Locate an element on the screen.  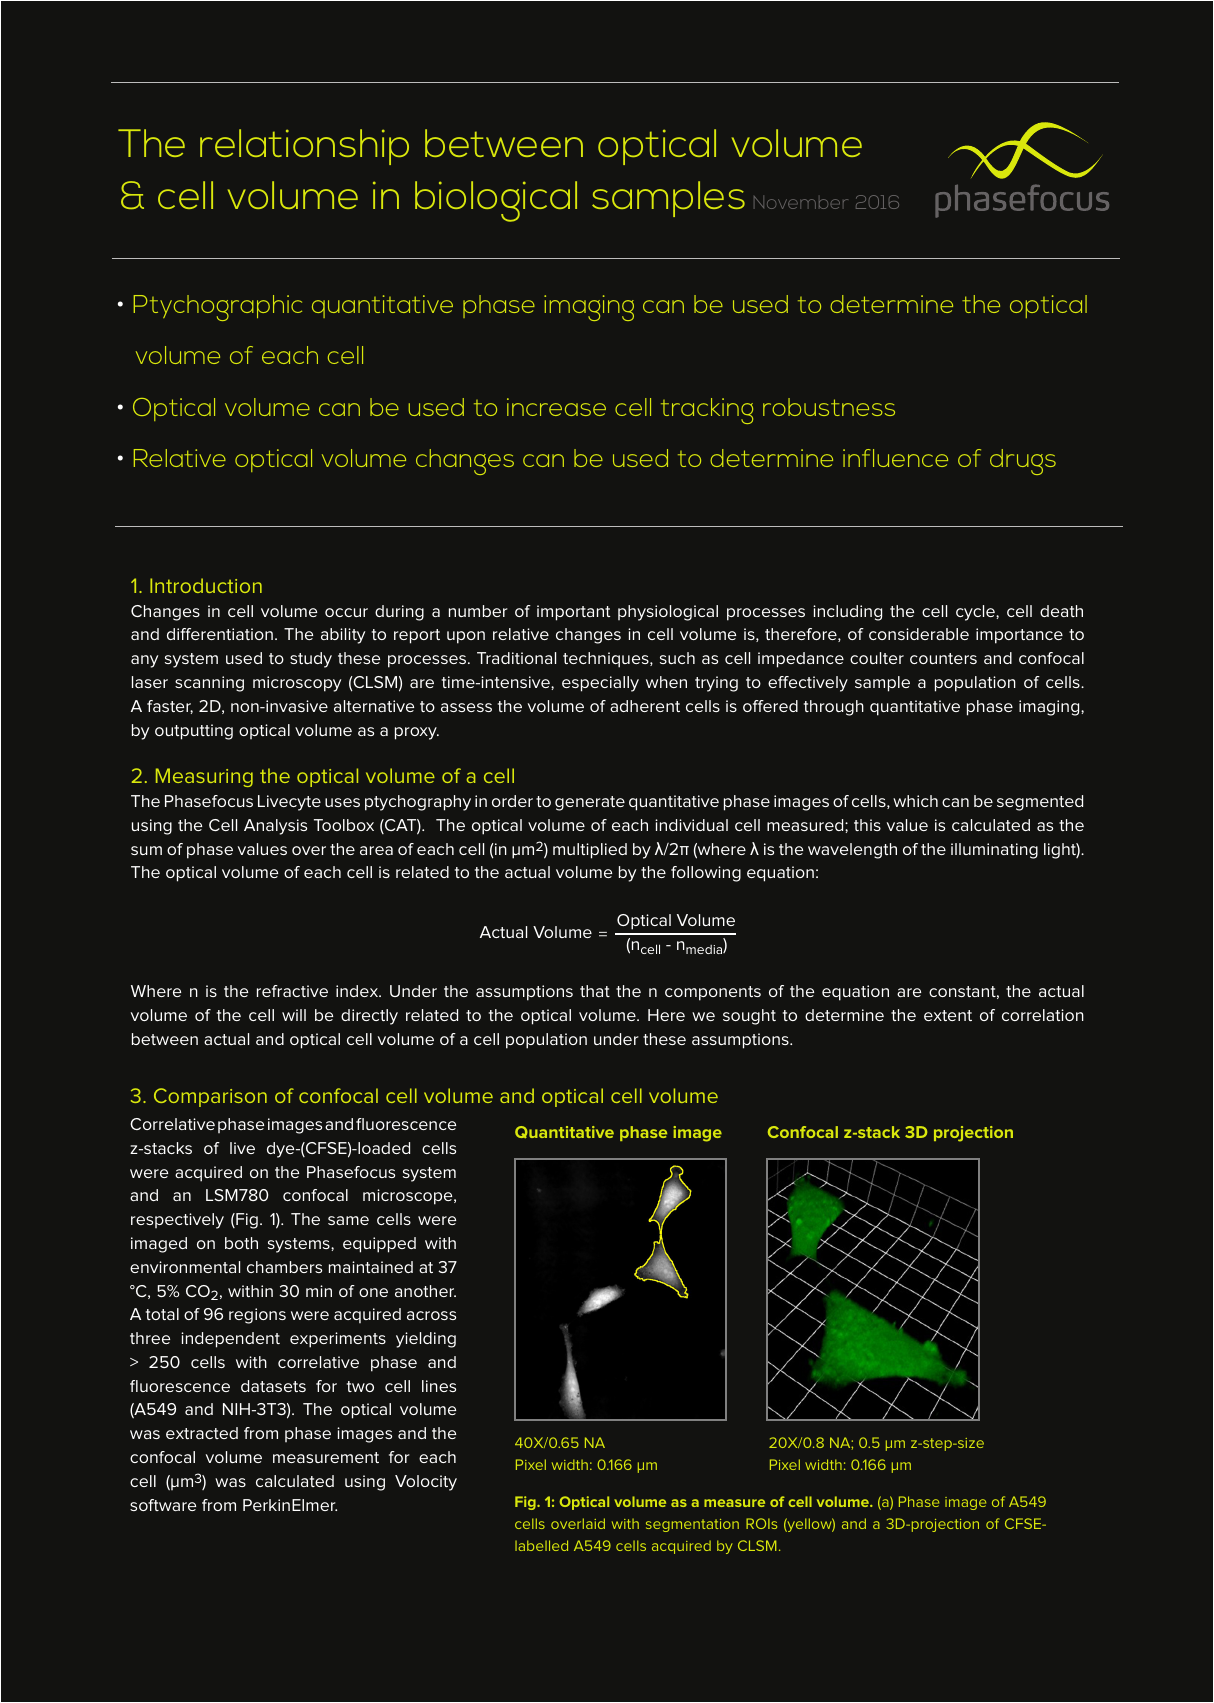
segmentation is located at coordinates (692, 1525).
